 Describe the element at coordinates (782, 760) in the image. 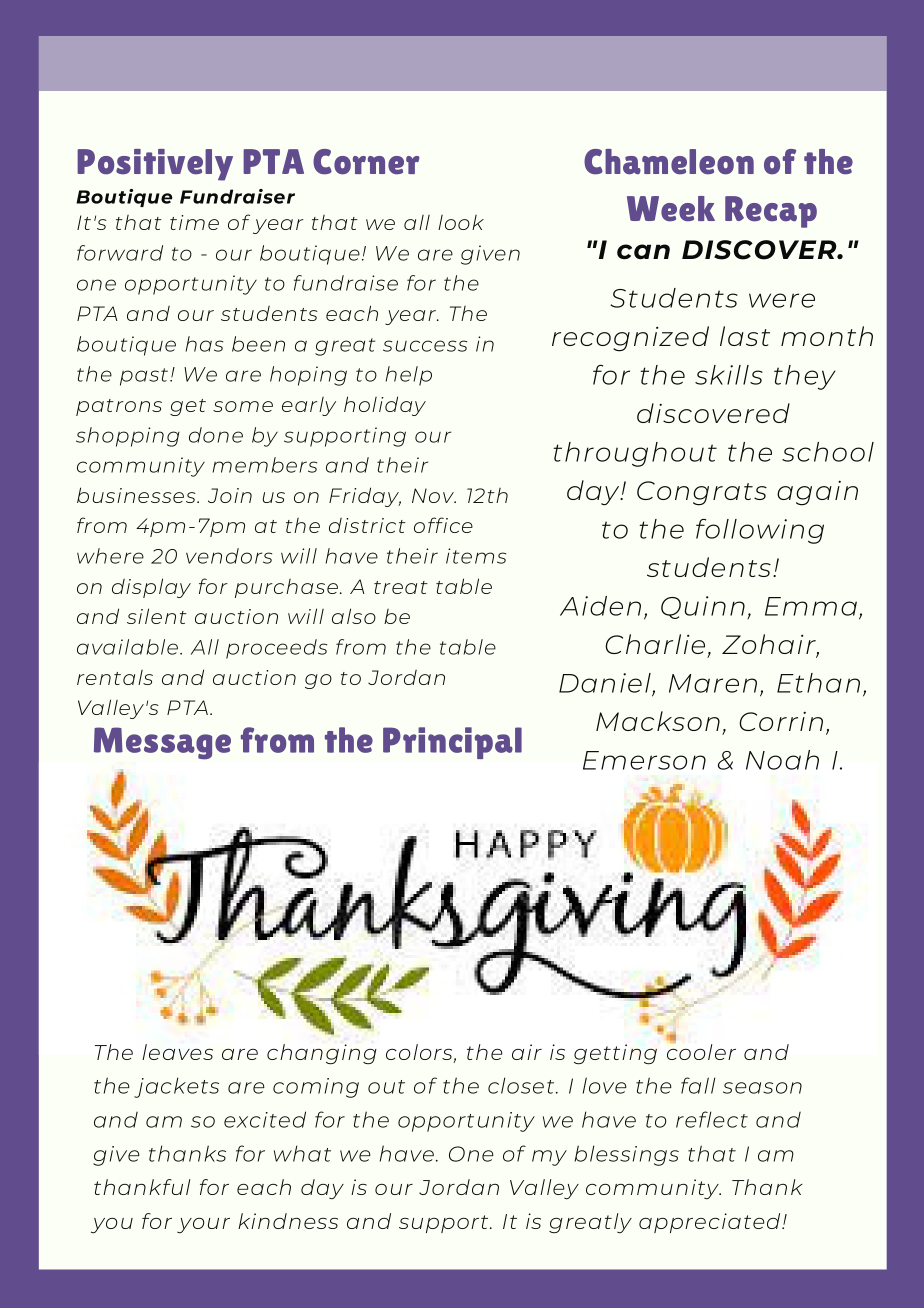

I see `Noah` at that location.
